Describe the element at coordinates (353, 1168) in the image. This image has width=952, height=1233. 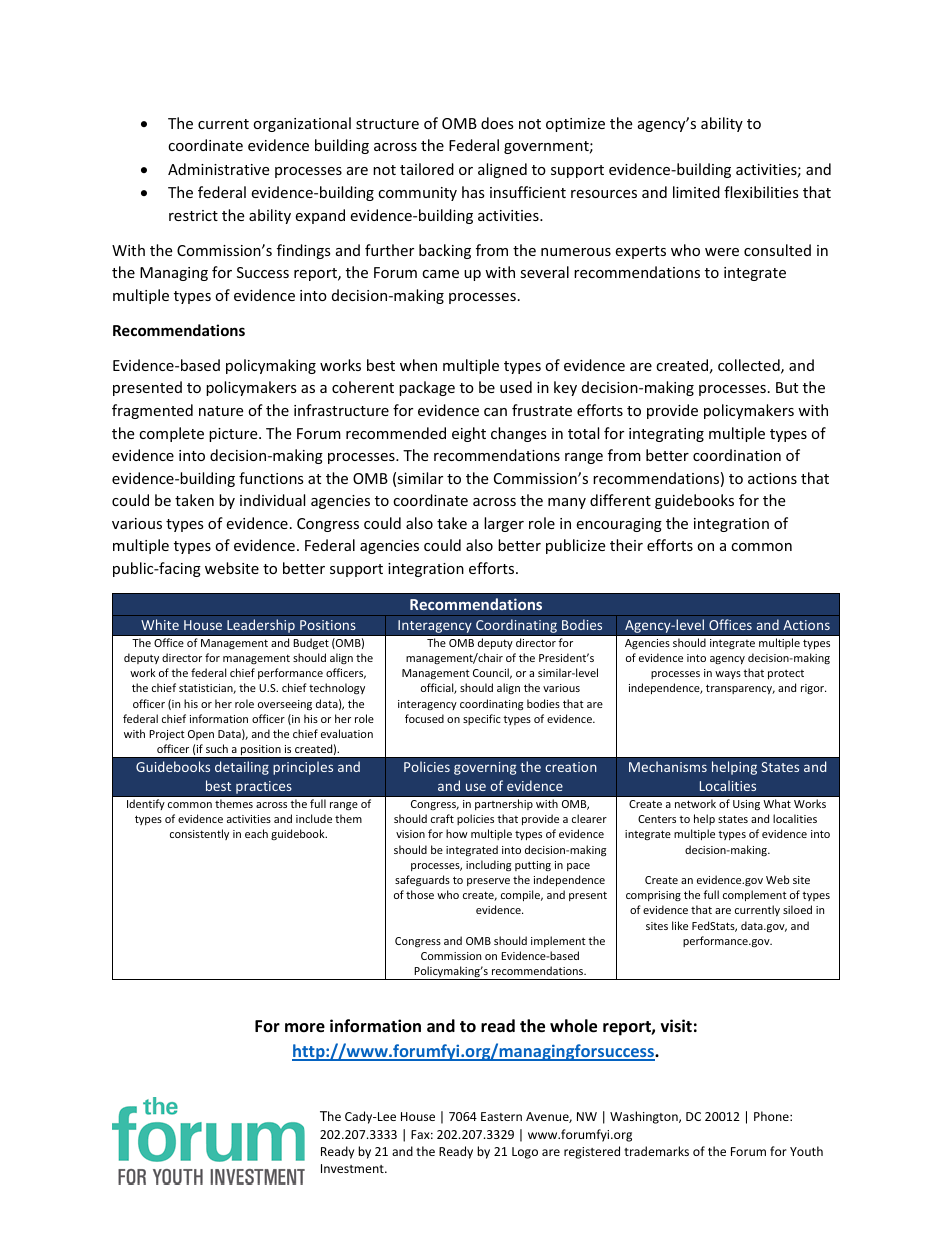
I see `Investment` at that location.
